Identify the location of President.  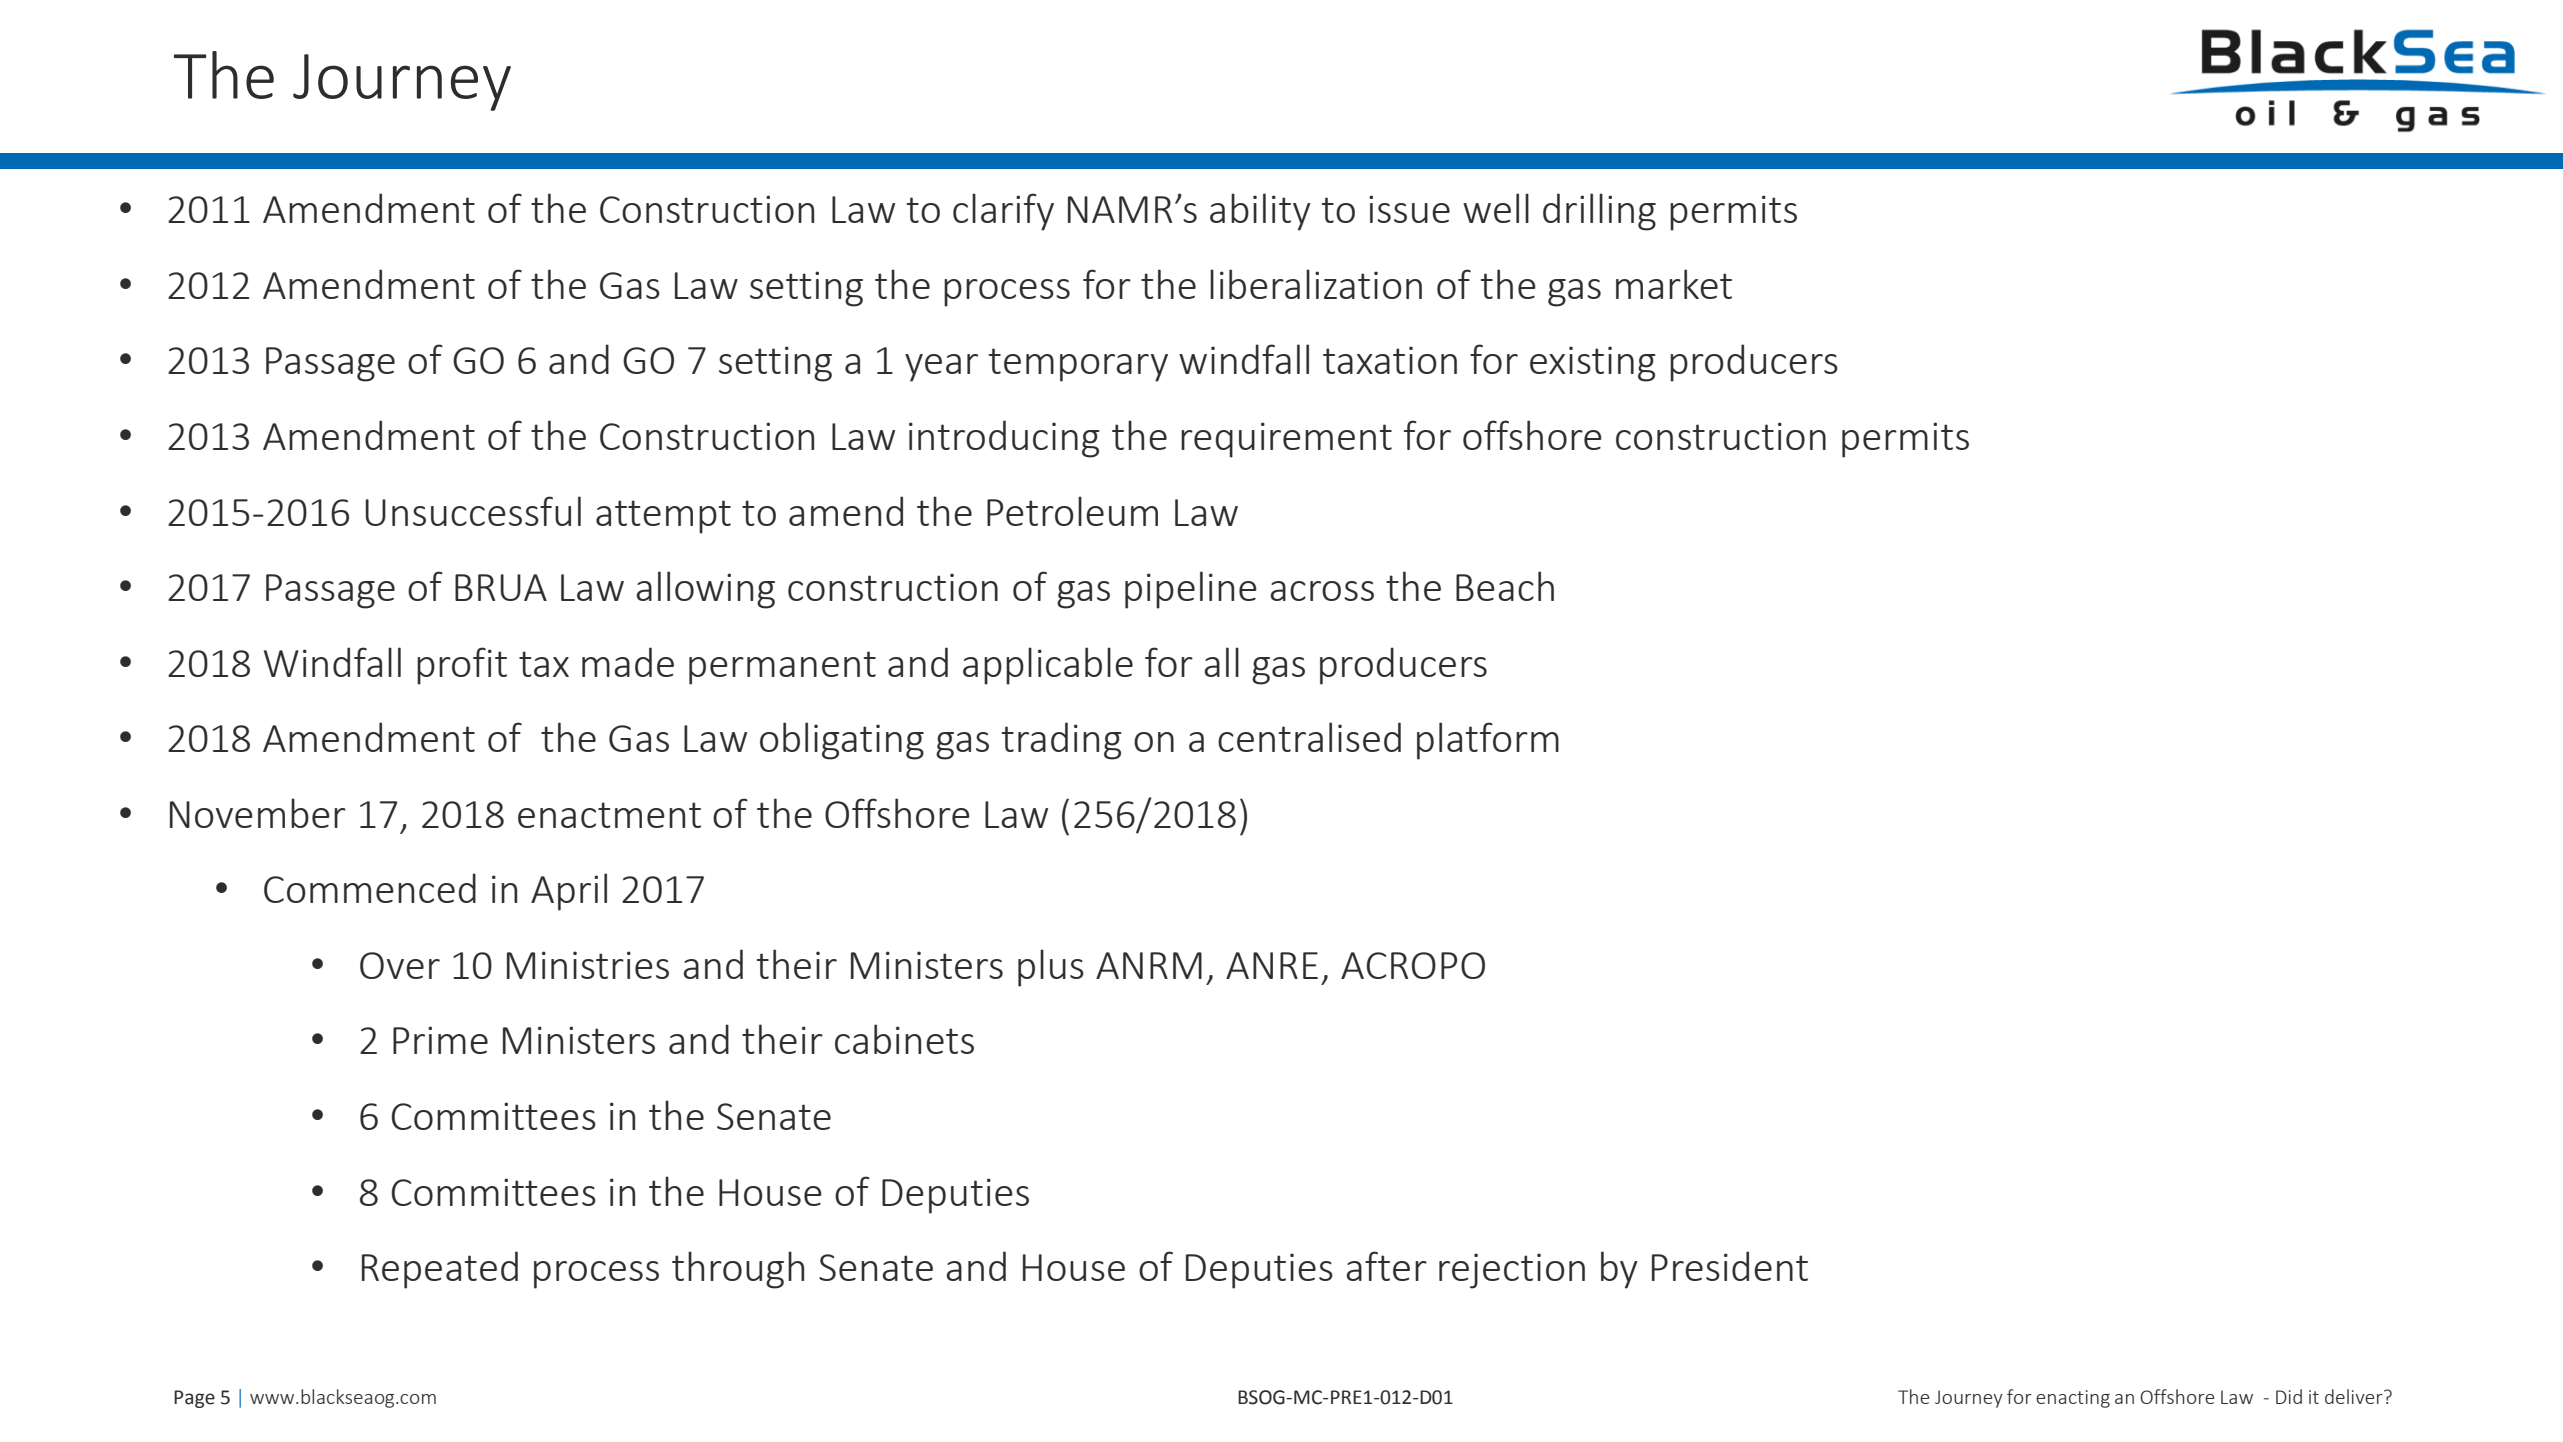
(1730, 1266).
